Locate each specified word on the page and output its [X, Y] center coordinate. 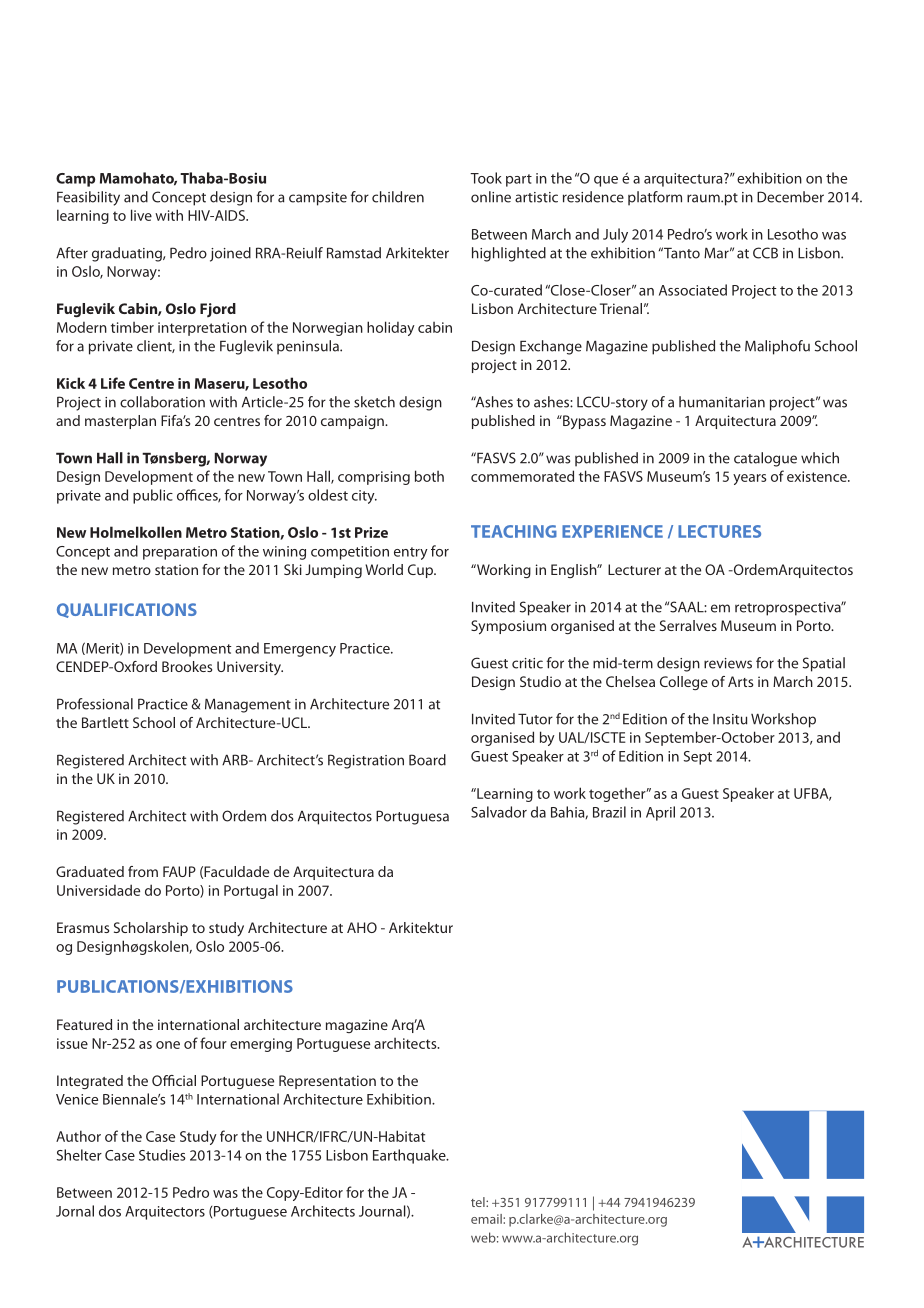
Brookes [187, 666]
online [491, 197]
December [790, 197]
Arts [740, 681]
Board [427, 760]
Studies [162, 1155]
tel [479, 1202]
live [141, 215]
